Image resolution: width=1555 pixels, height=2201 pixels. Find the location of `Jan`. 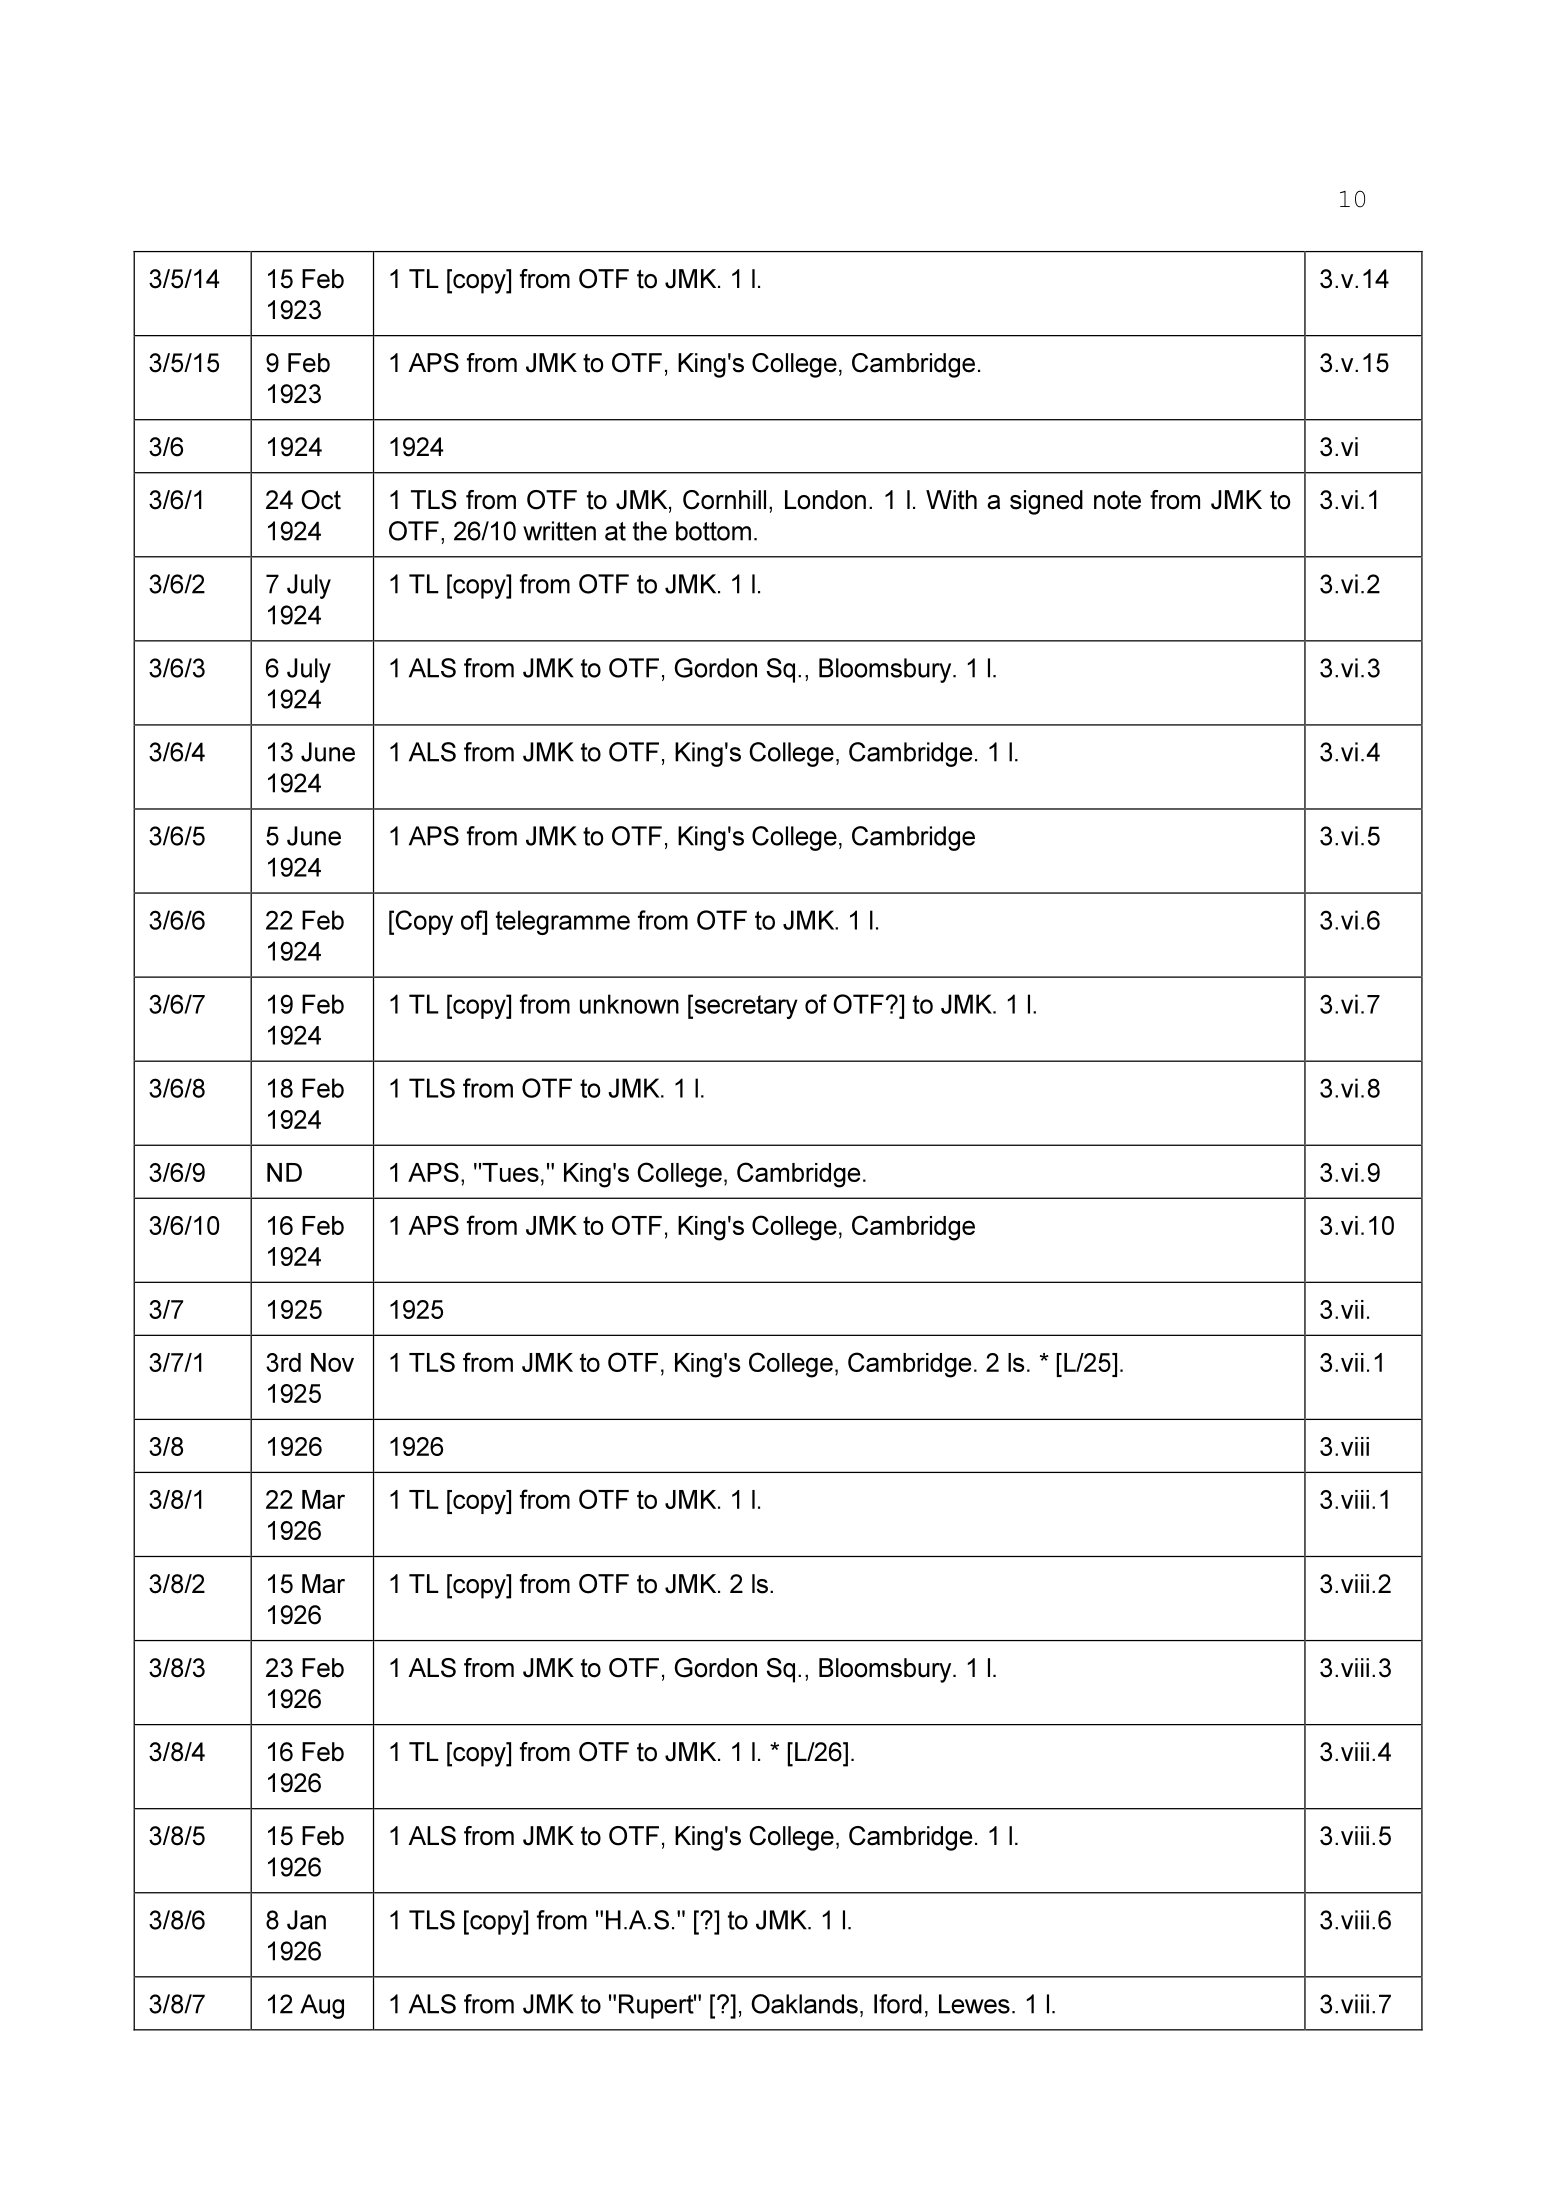

Jan is located at coordinates (306, 1920).
